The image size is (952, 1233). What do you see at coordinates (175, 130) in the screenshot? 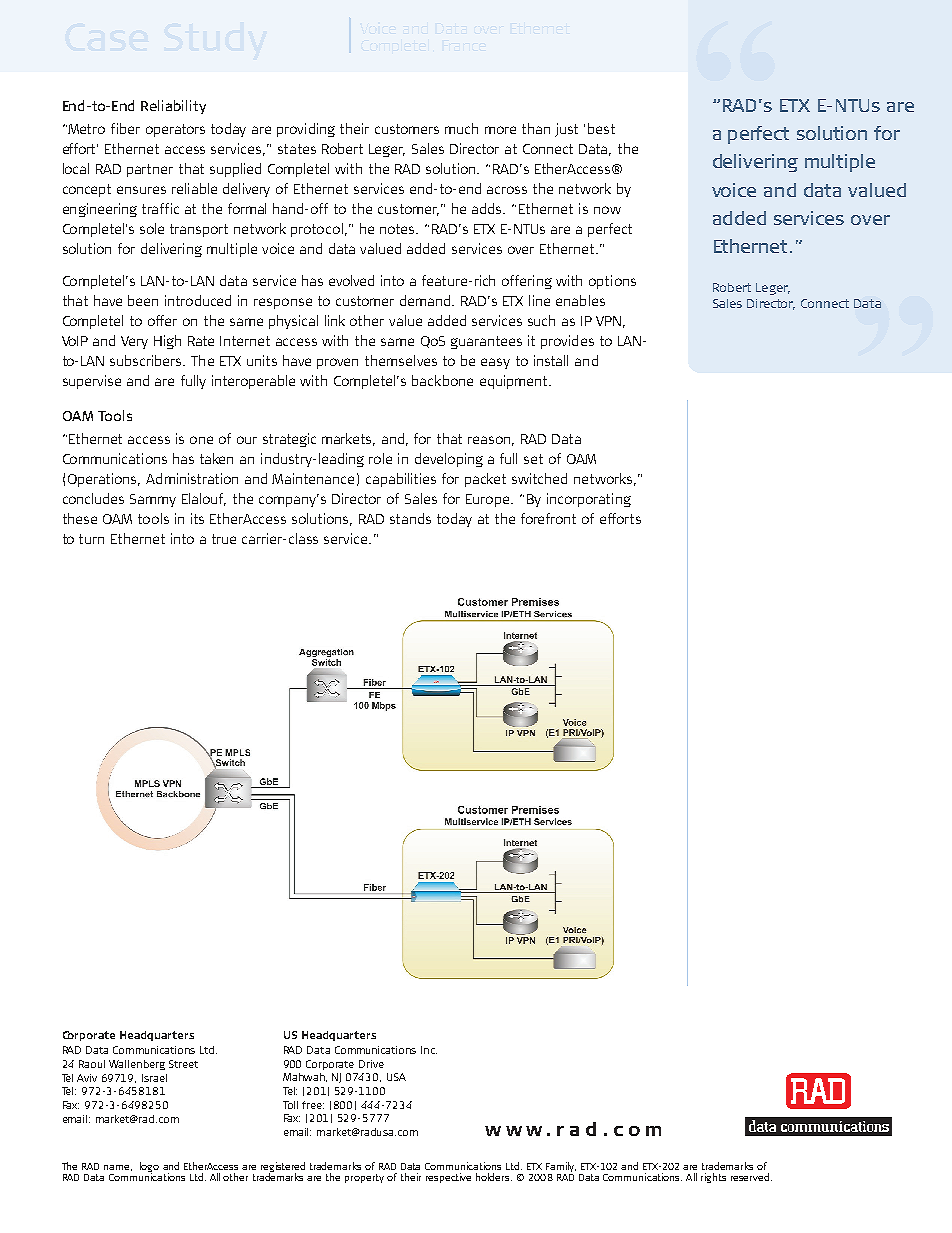
I see `operators` at bounding box center [175, 130].
